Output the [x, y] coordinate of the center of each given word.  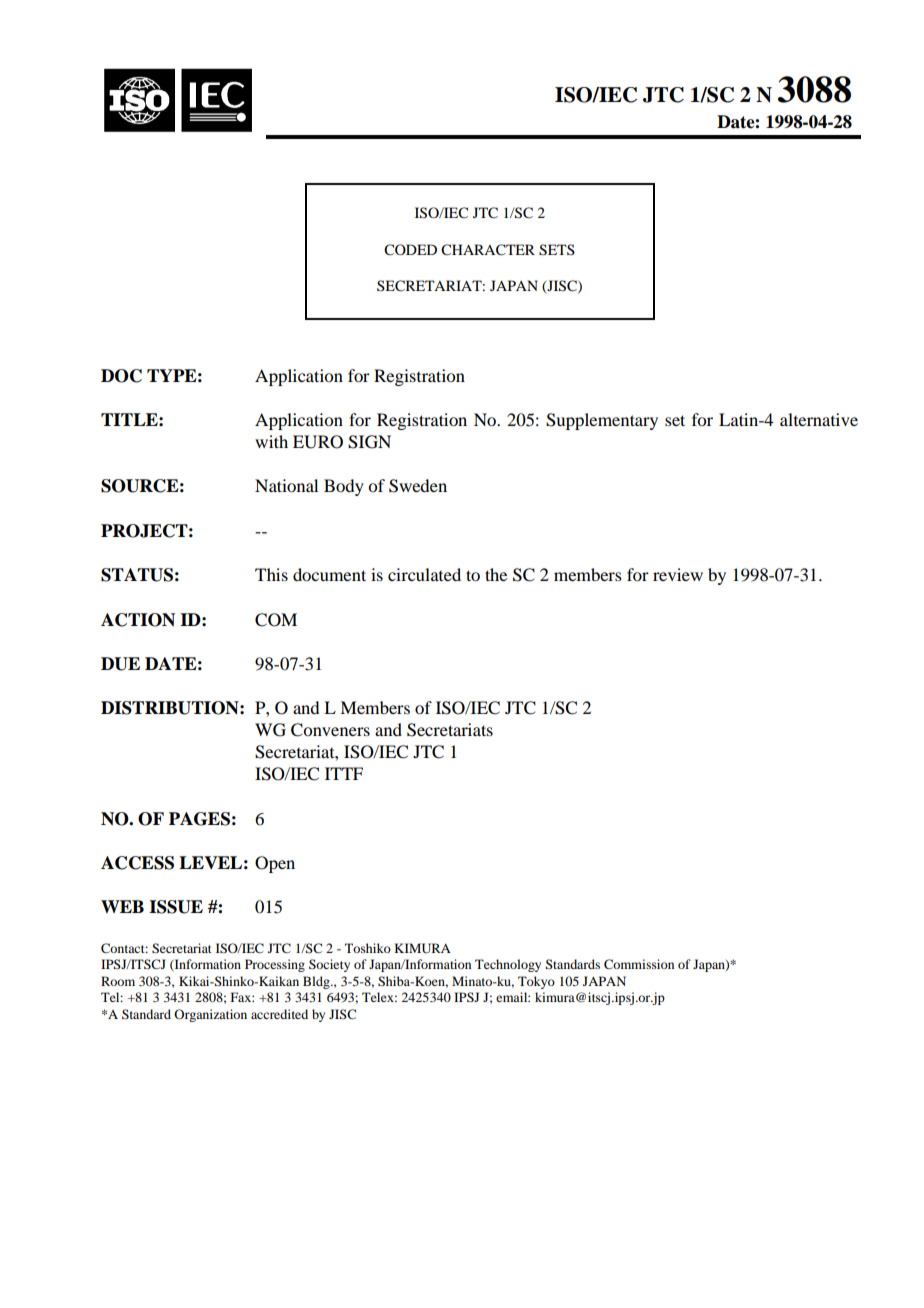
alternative [819, 419]
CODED [410, 250]
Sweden [418, 486]
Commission [639, 964]
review [678, 574]
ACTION [138, 620]
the [496, 574]
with [271, 441]
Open [275, 864]
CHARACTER [488, 250]
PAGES [199, 819]
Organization [210, 1015]
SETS [557, 250]
